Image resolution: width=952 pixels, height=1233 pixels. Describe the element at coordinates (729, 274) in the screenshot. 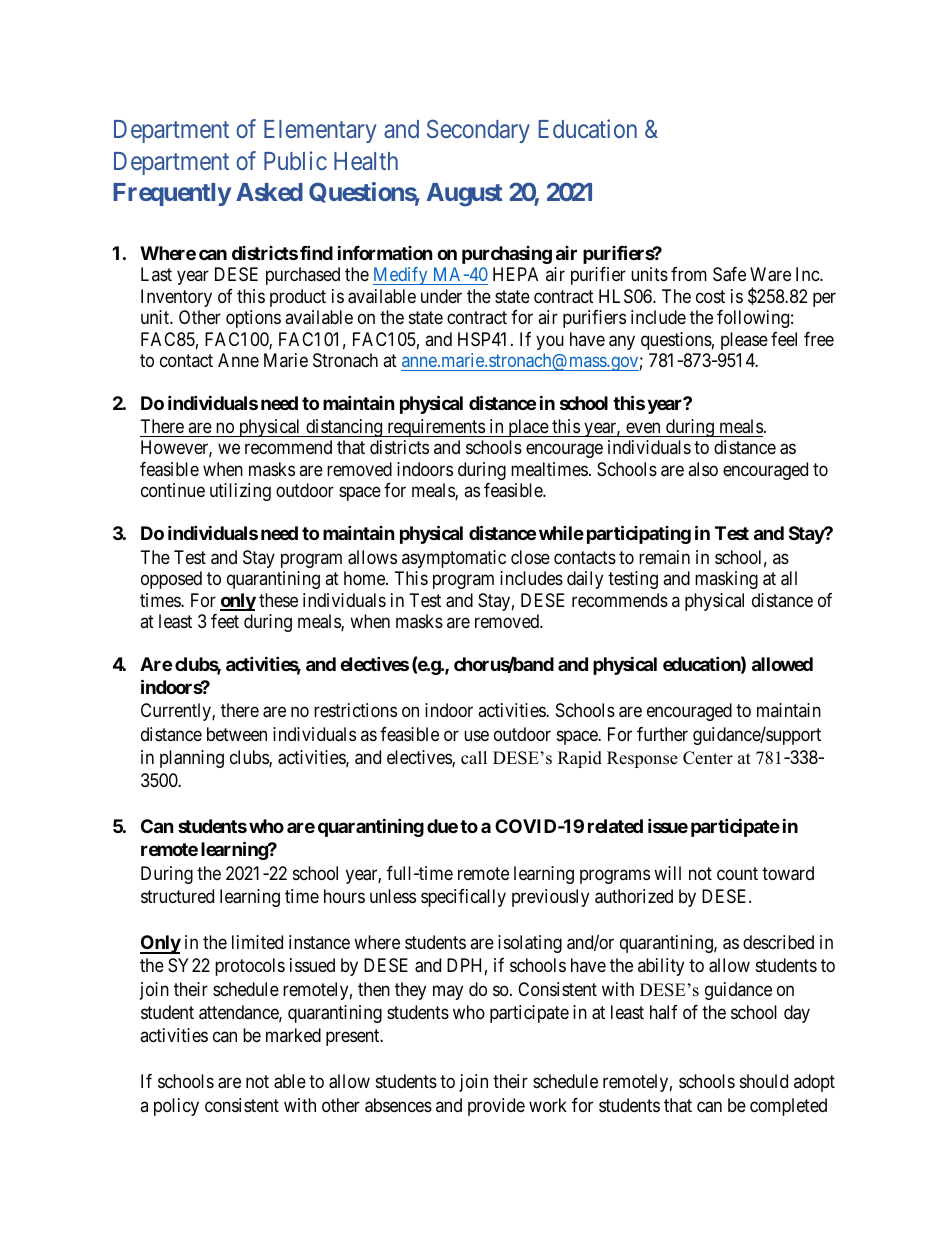

I see `Safe` at that location.
